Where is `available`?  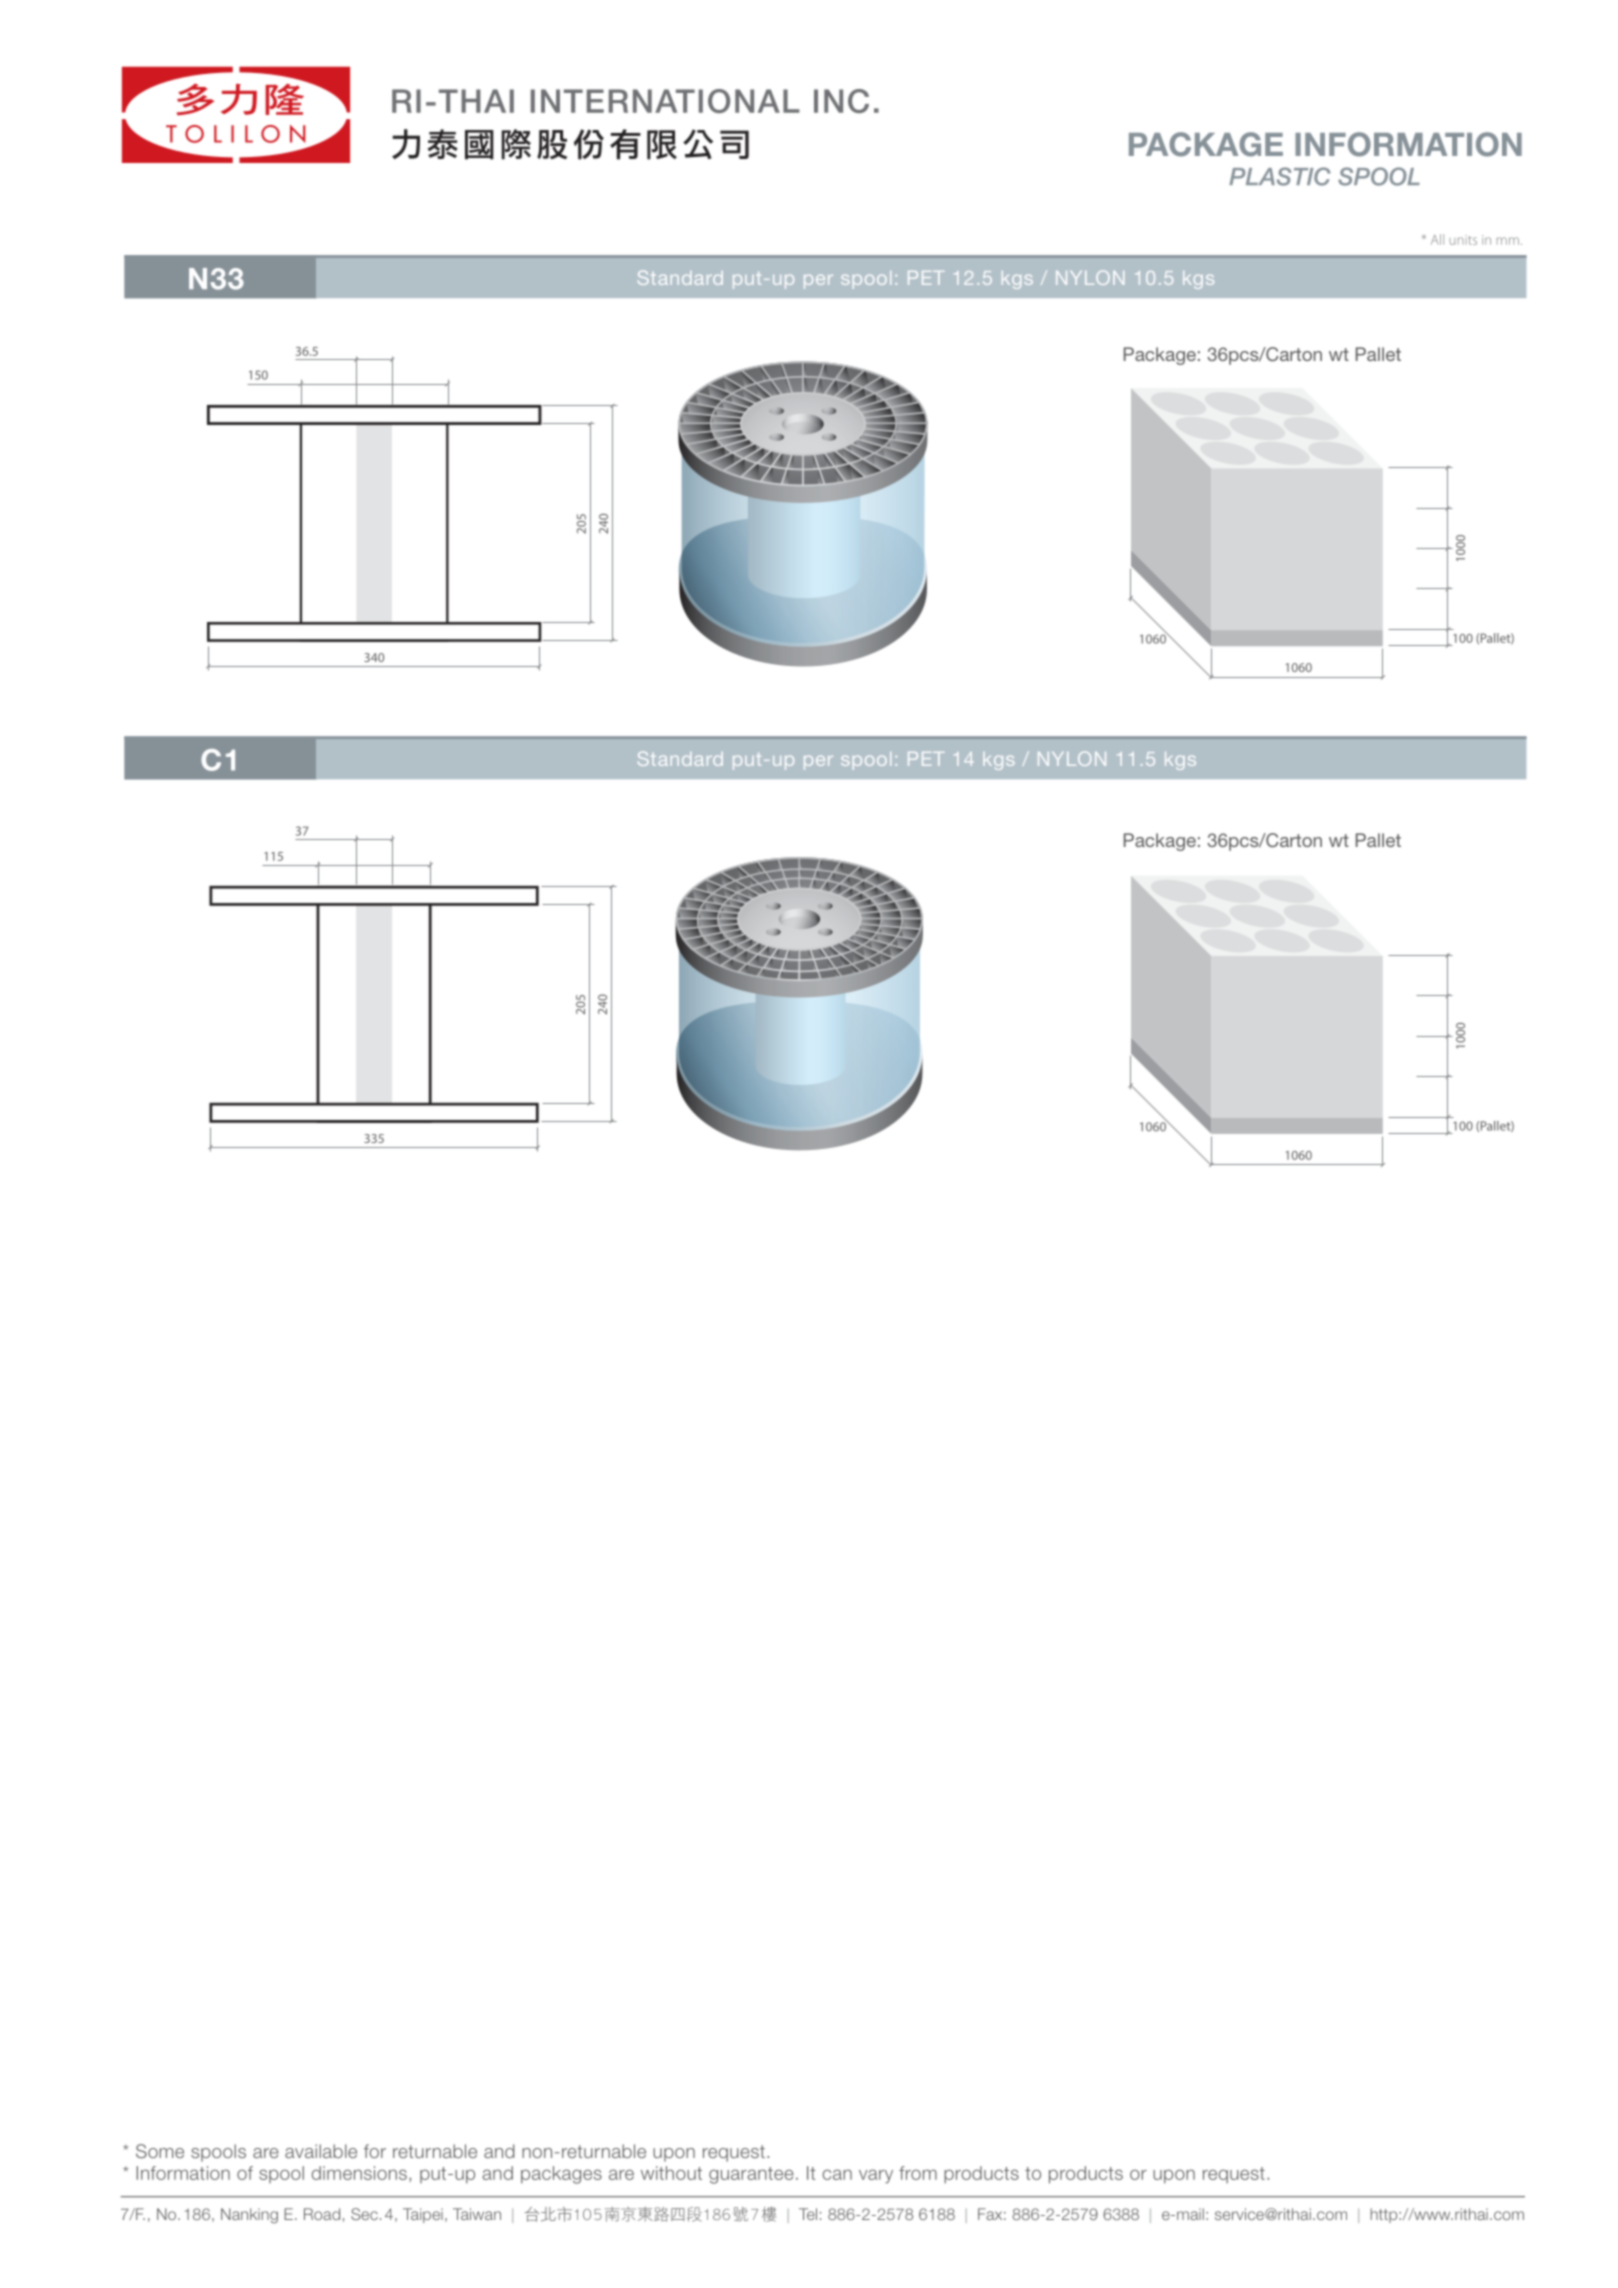
available is located at coordinates (321, 2151).
